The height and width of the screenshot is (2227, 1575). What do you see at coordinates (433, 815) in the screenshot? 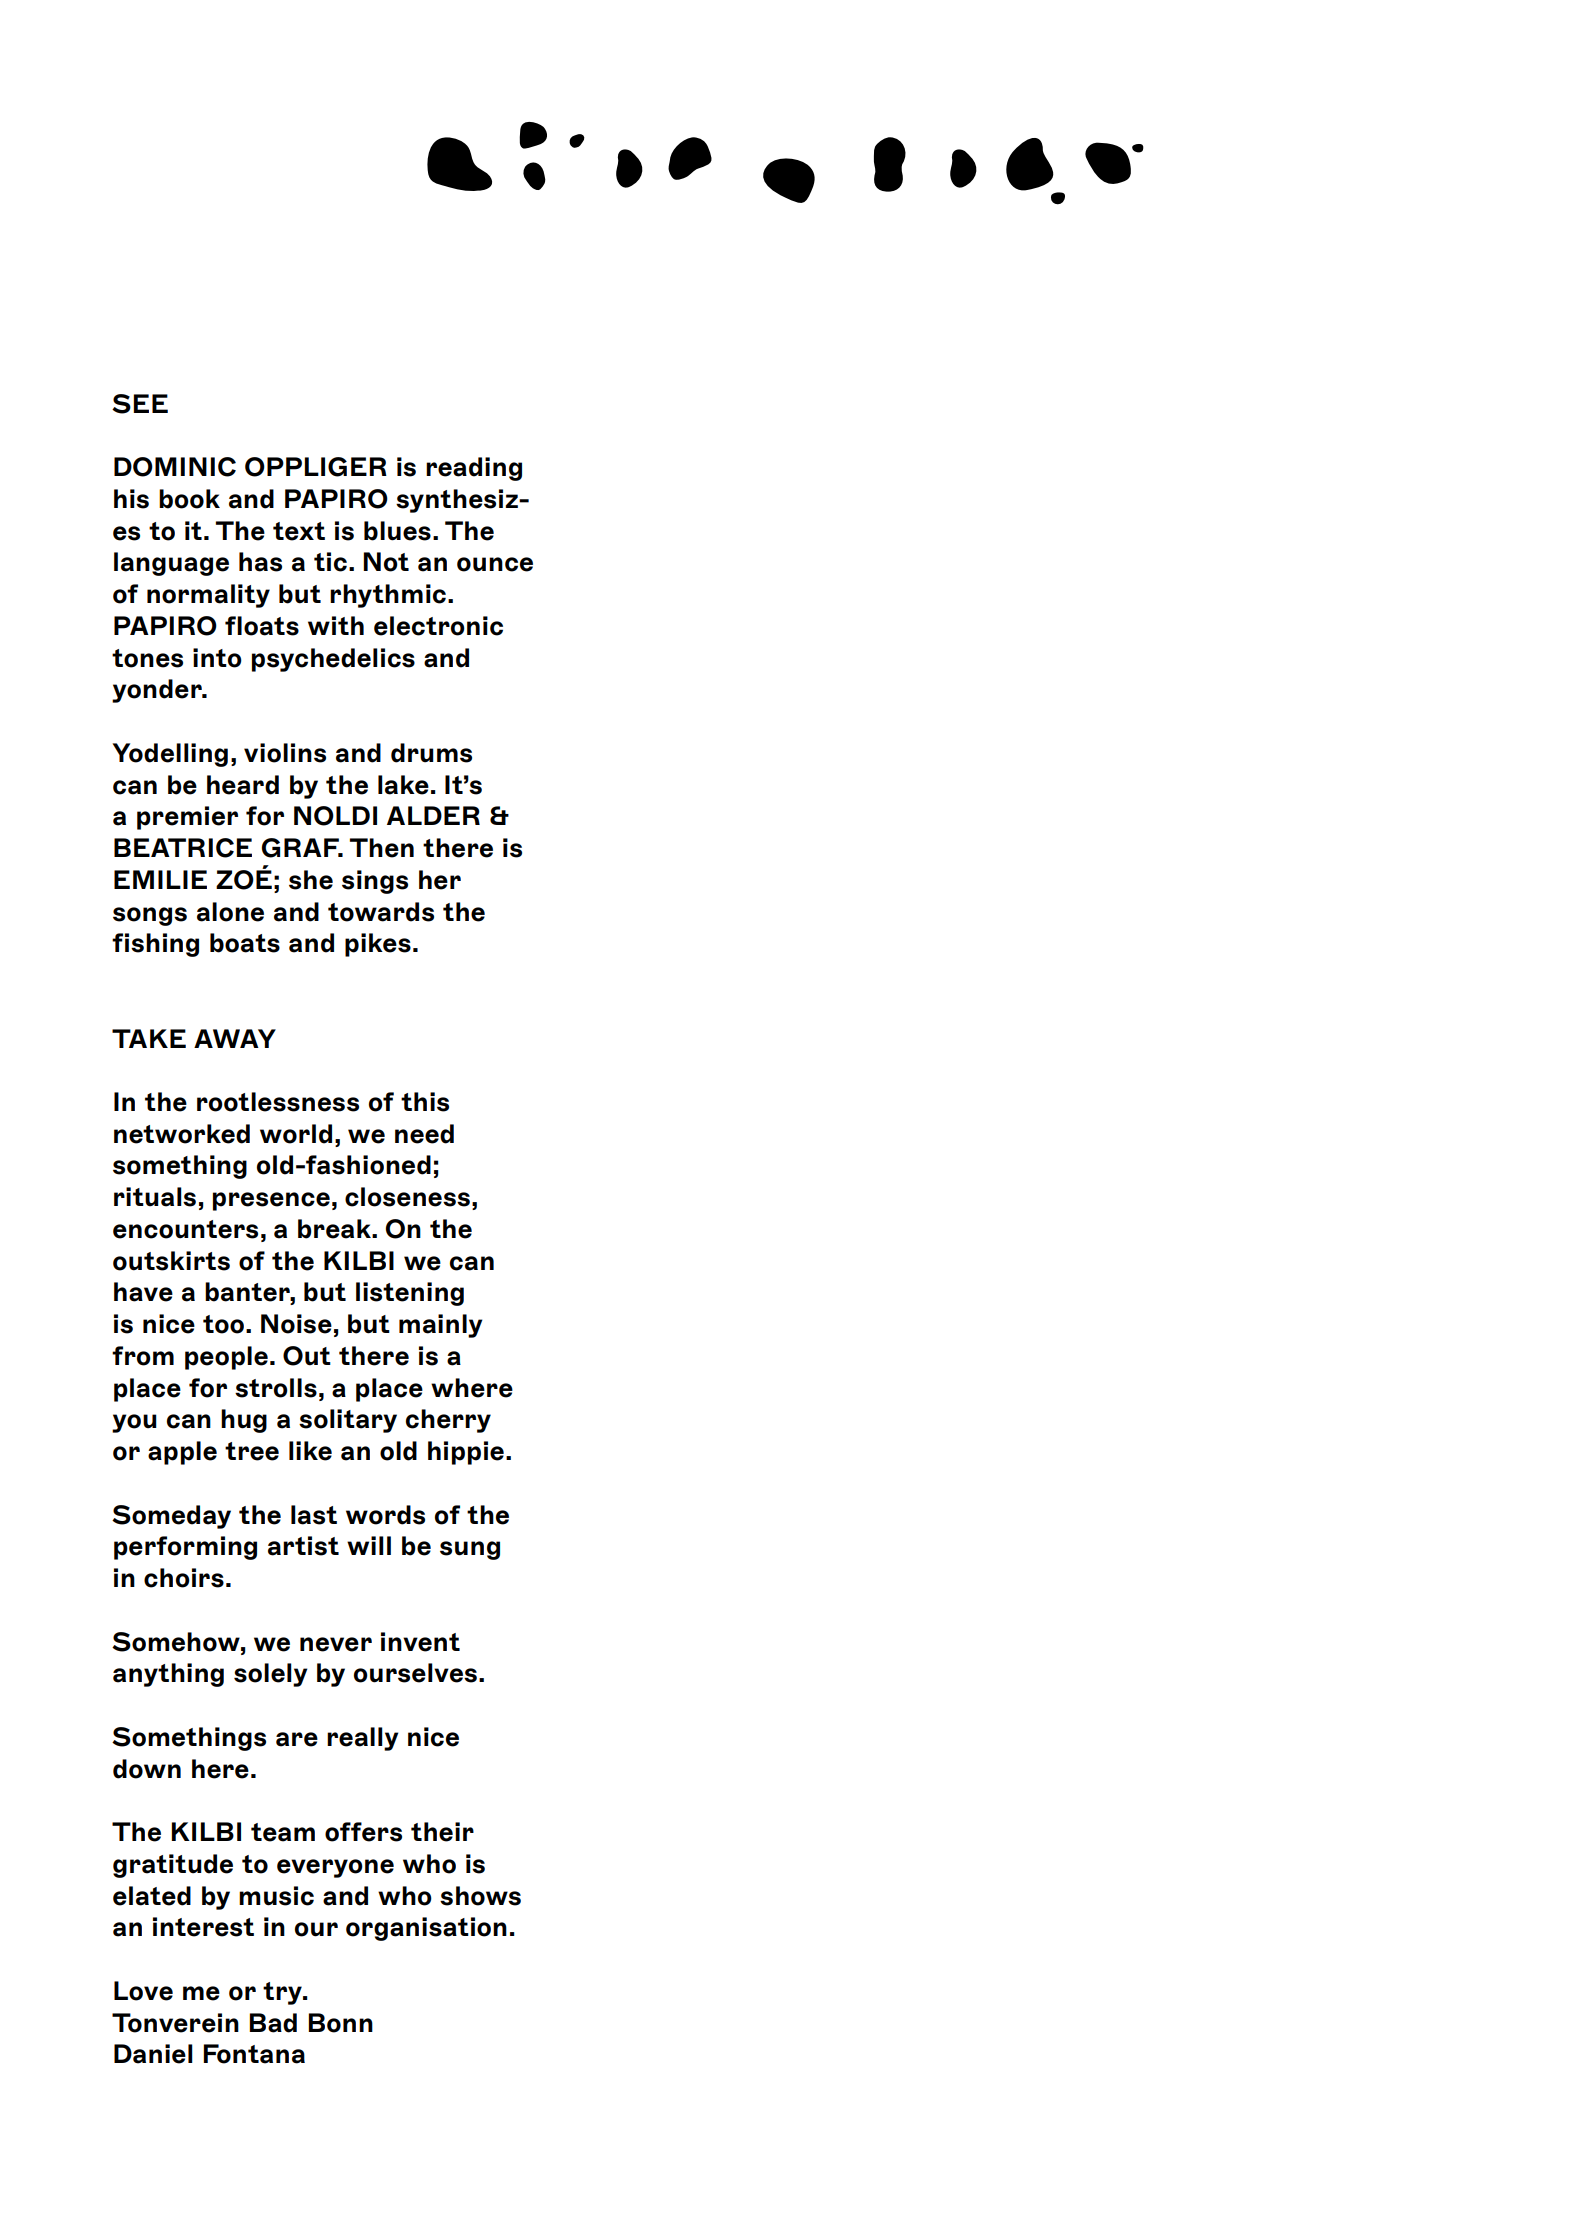
I see `ALDER` at bounding box center [433, 815].
